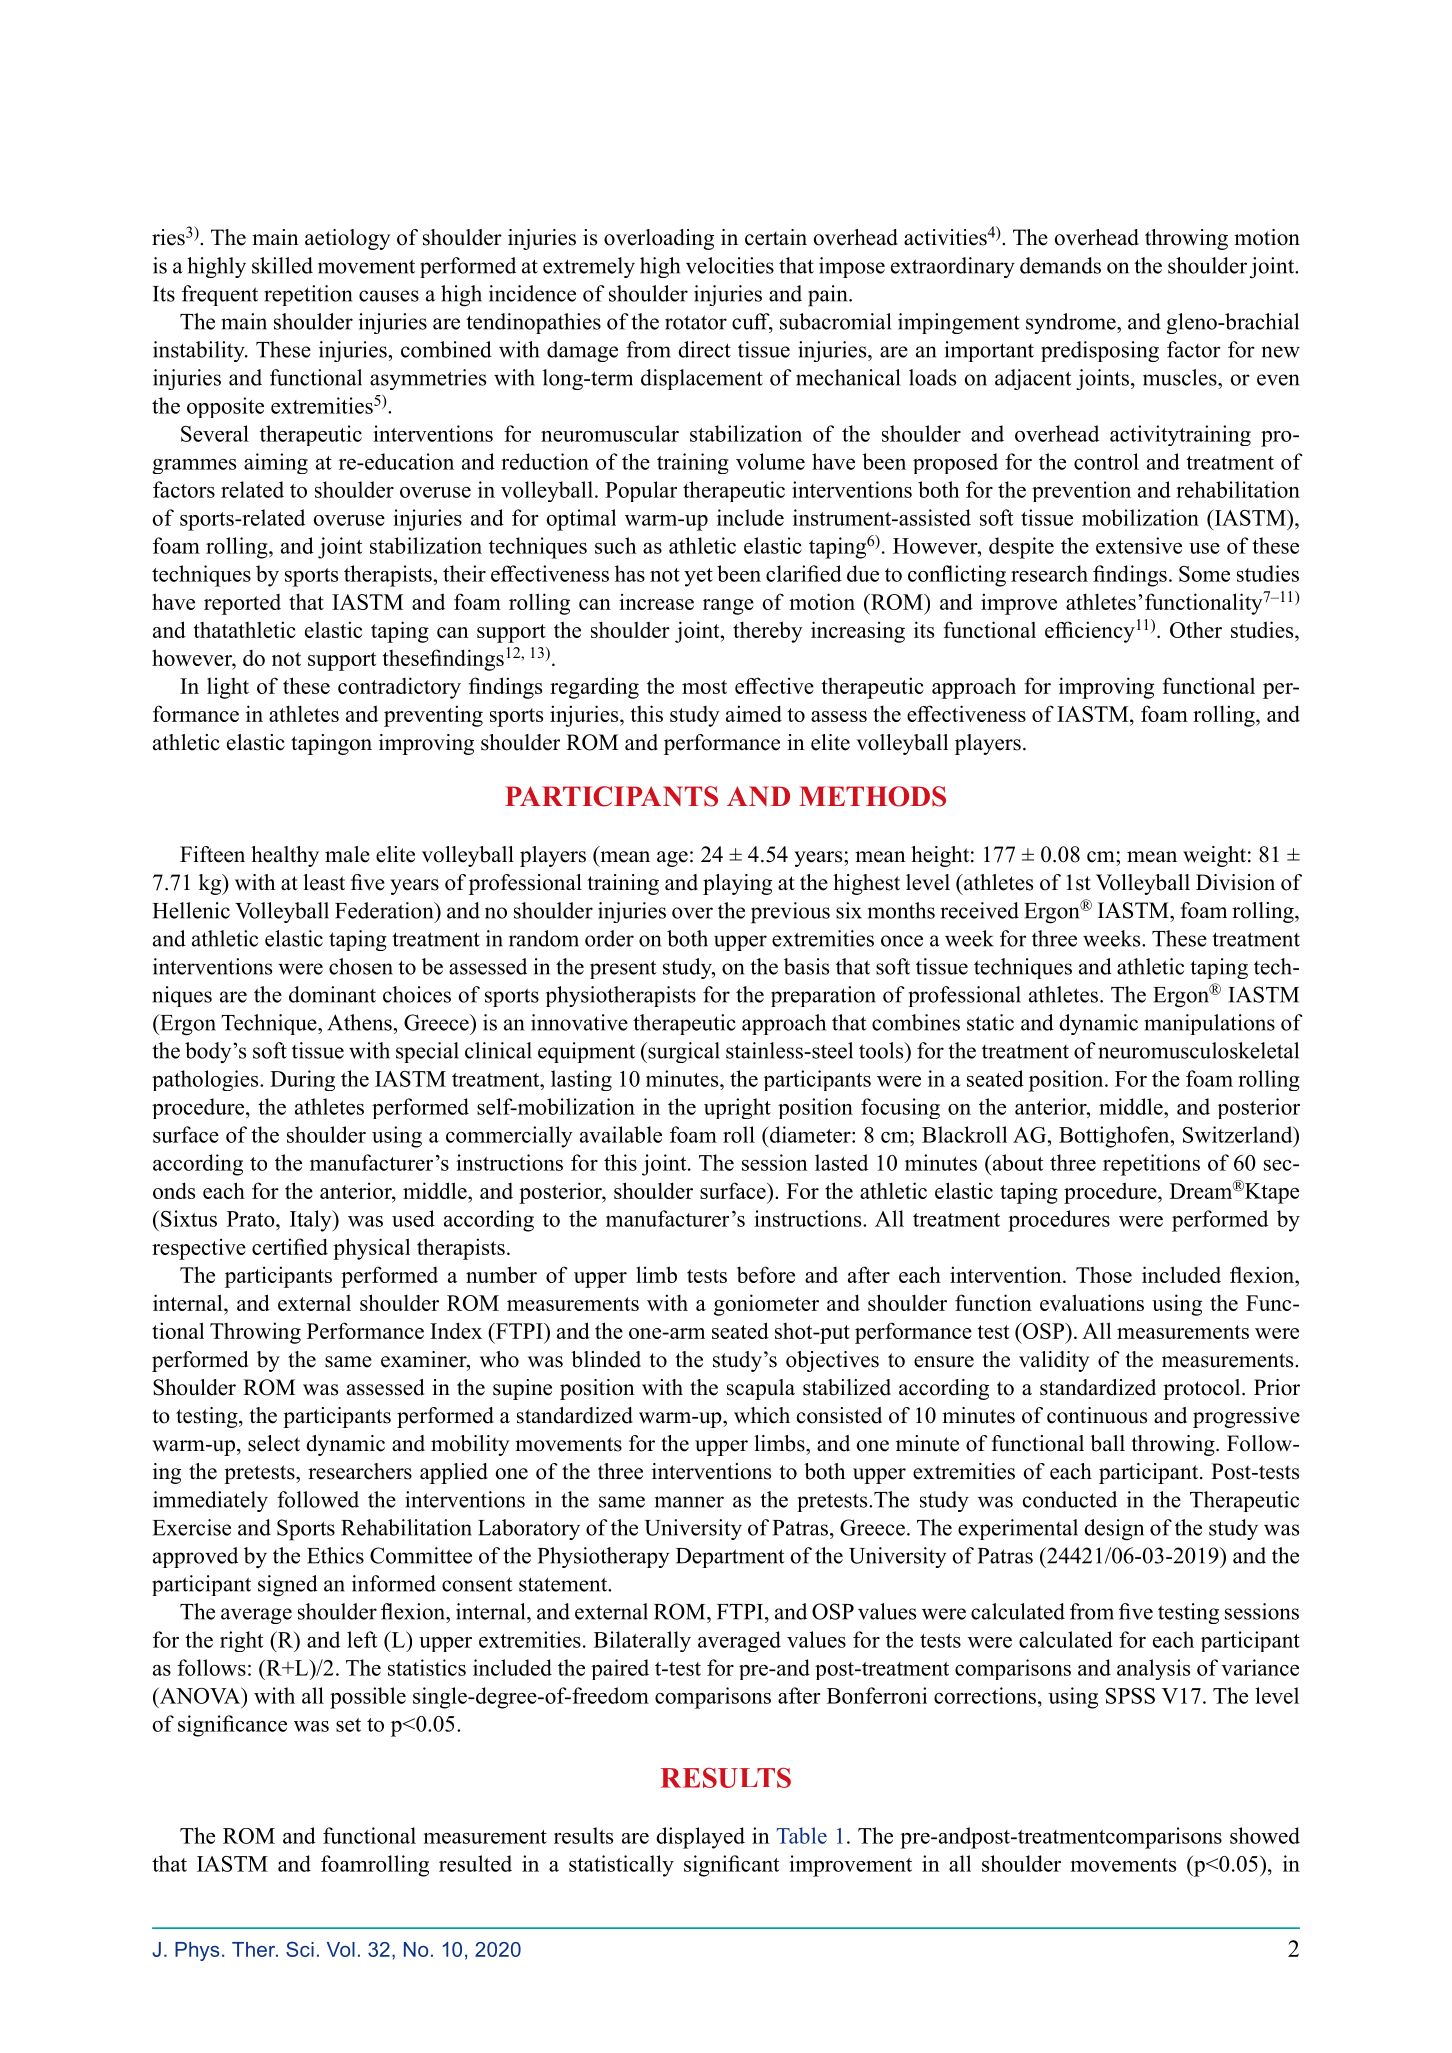 The height and width of the screenshot is (2053, 1452). What do you see at coordinates (731, 1866) in the screenshot?
I see `significant` at bounding box center [731, 1866].
